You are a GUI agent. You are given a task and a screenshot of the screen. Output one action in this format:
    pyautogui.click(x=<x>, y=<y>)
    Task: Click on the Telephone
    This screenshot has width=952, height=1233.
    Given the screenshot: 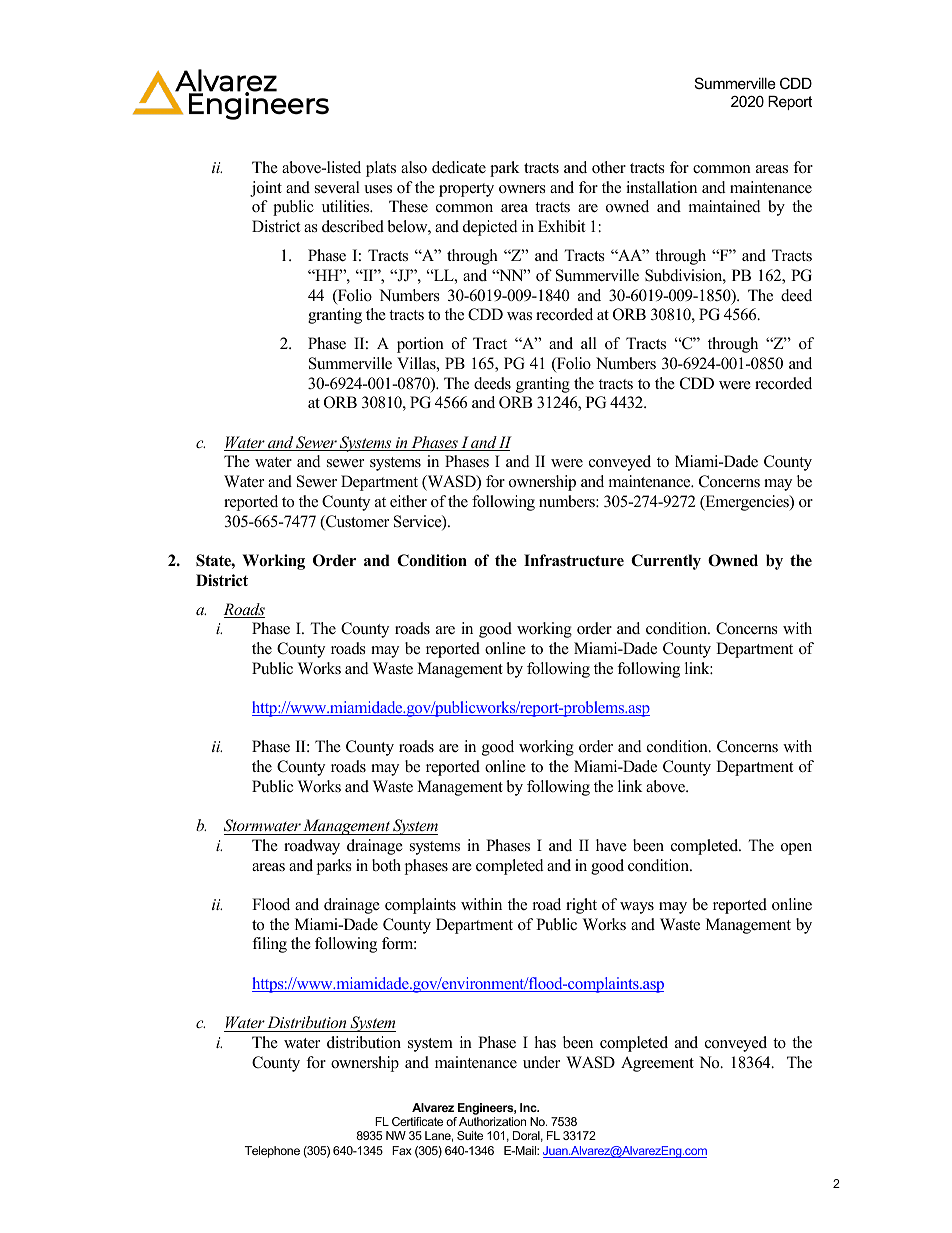 What is the action you would take?
    pyautogui.click(x=272, y=1152)
